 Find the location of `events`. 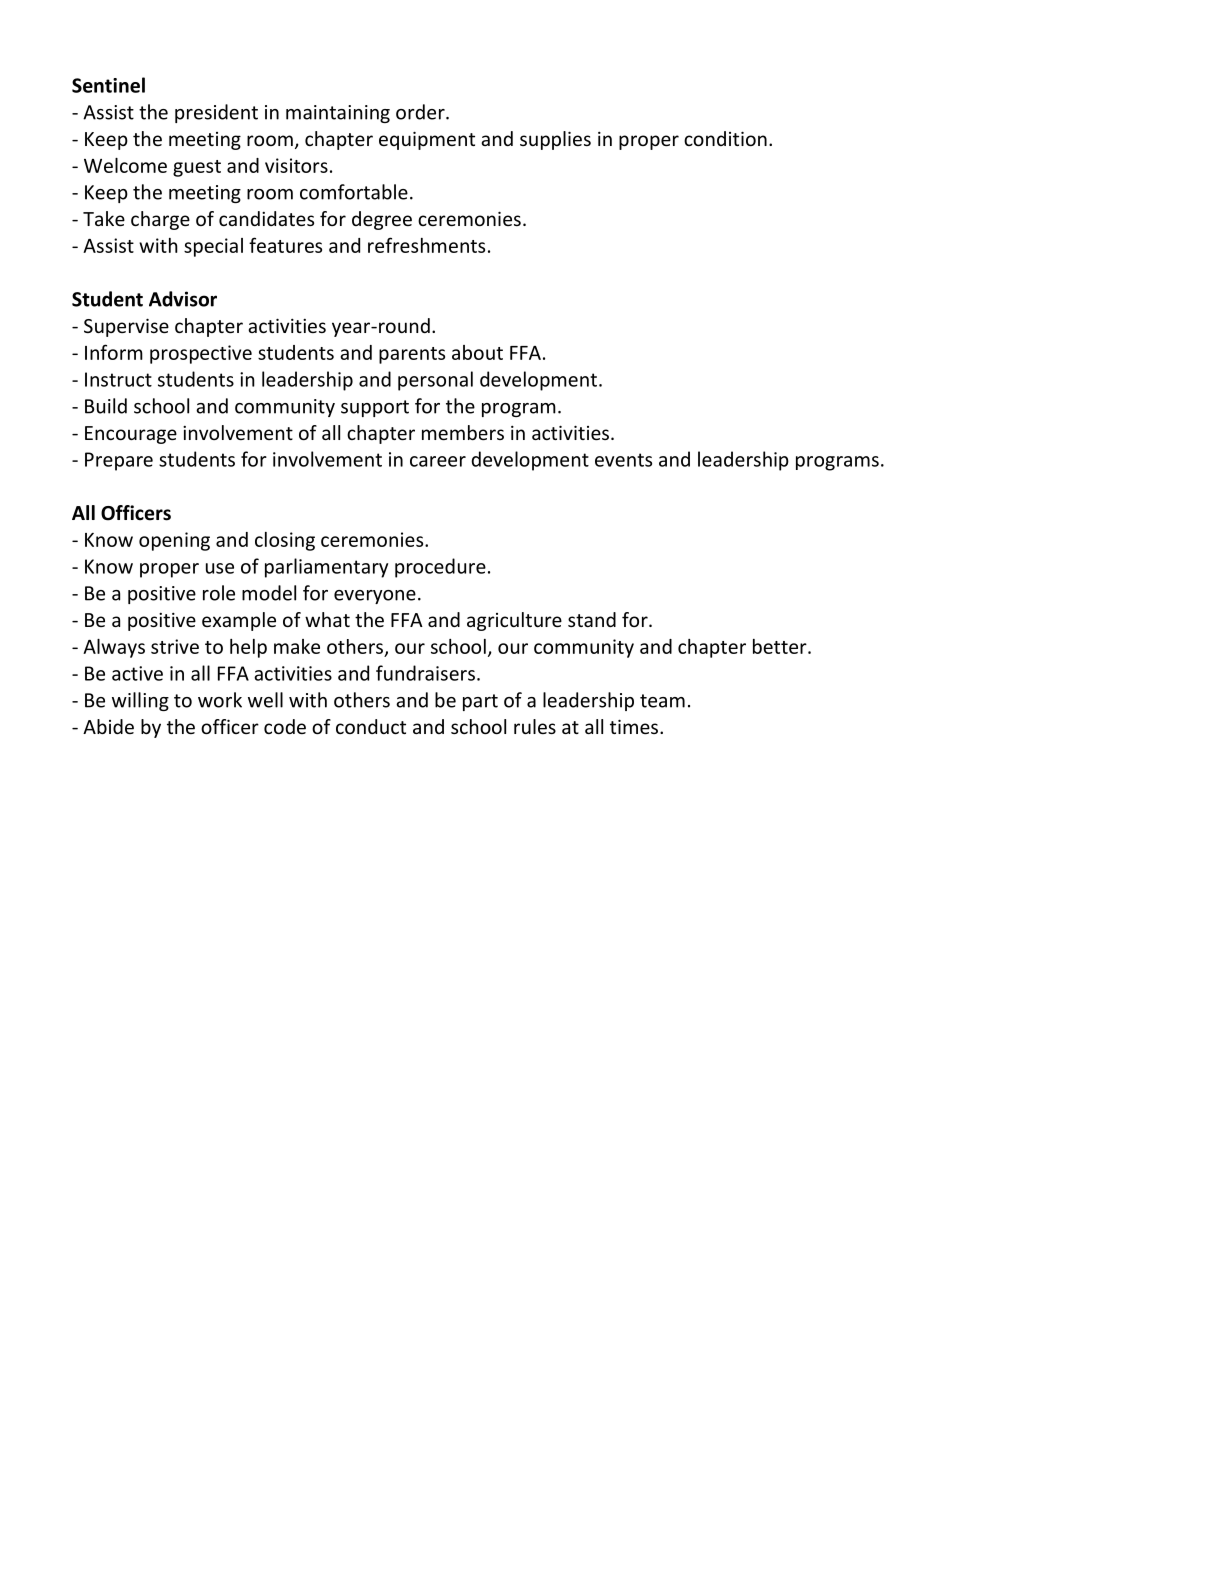

events is located at coordinates (623, 460).
